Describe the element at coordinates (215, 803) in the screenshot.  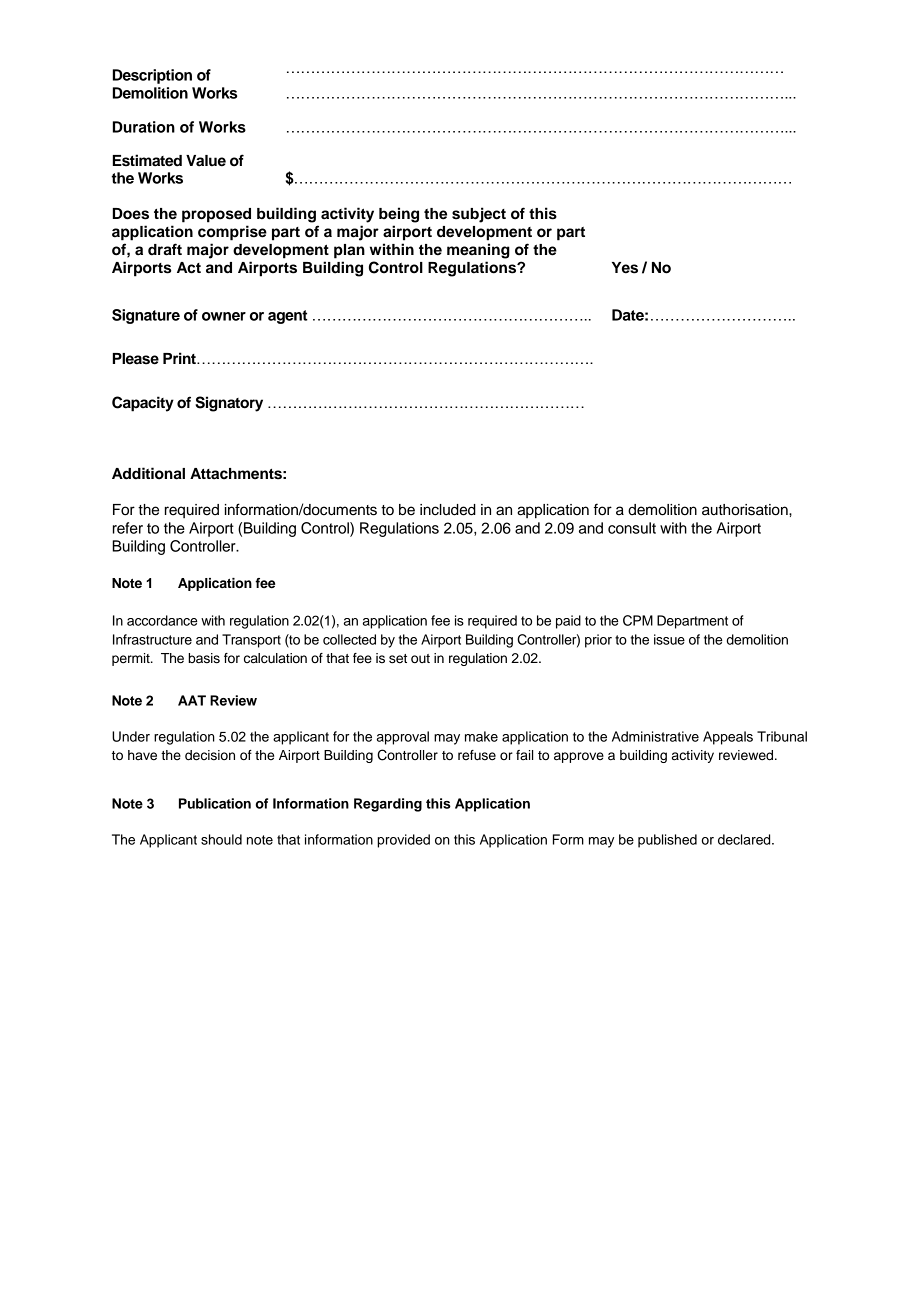
I see `Publication` at that location.
